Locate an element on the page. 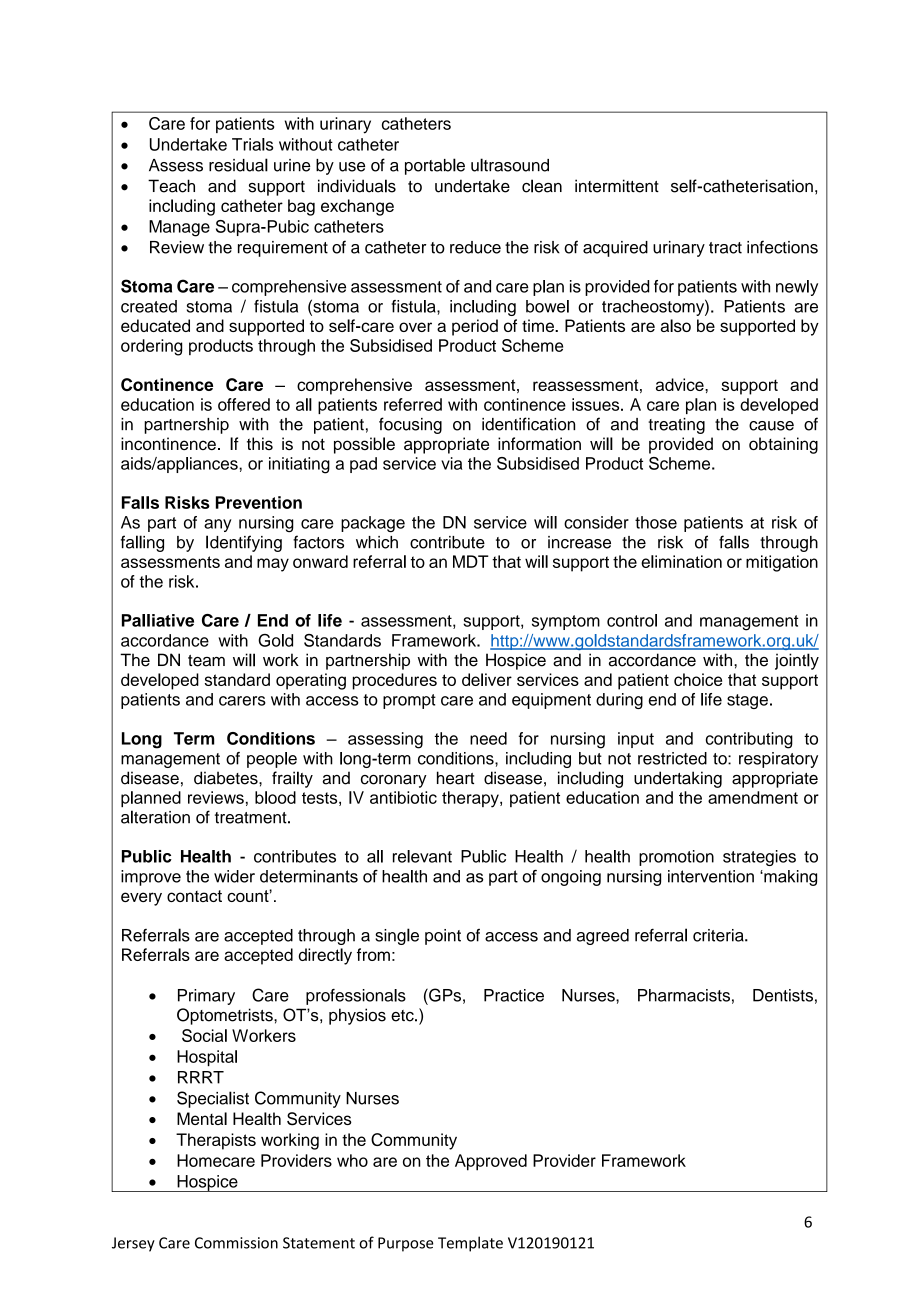  MDT is located at coordinates (471, 561).
